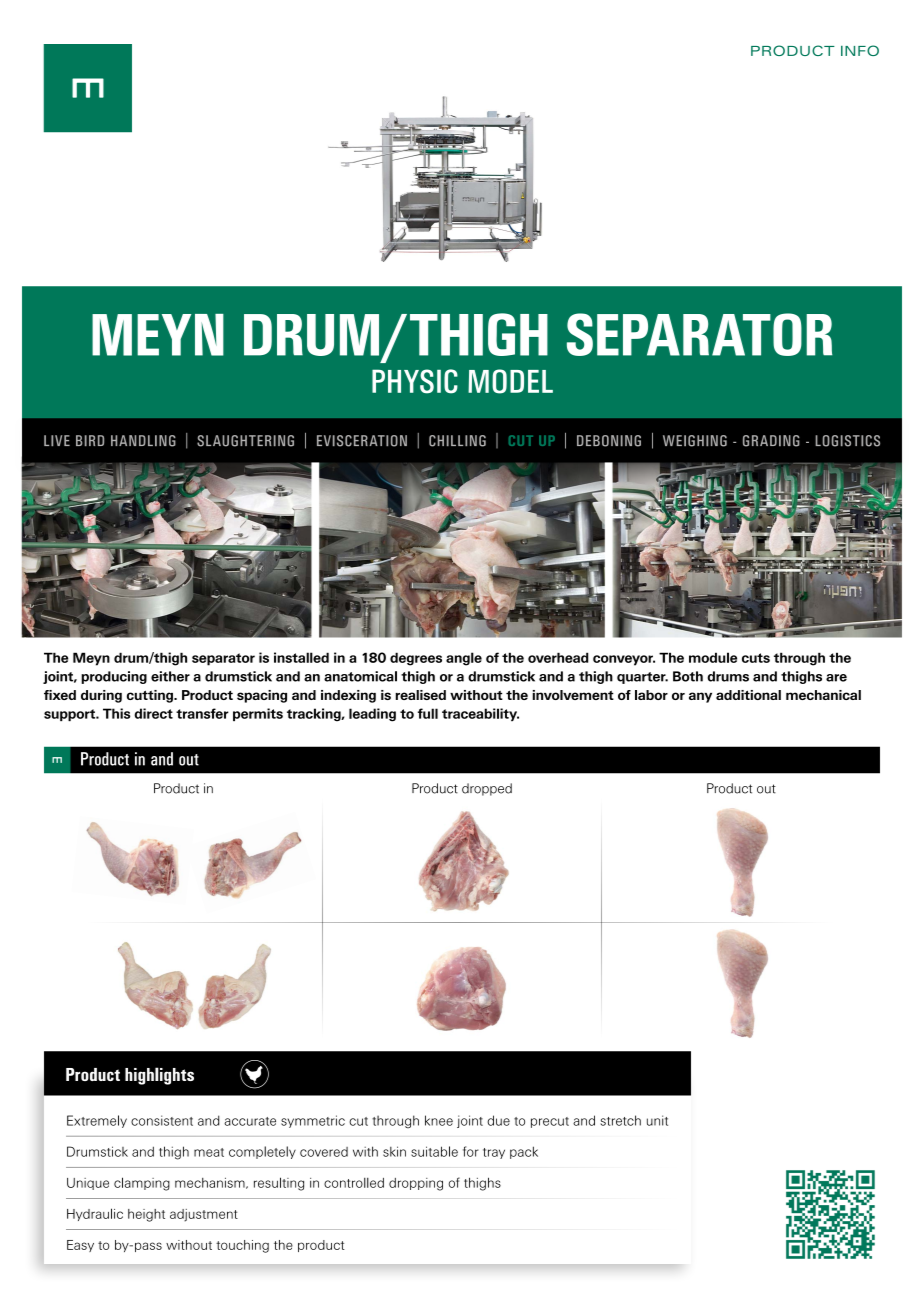 The image size is (924, 1308). Describe the element at coordinates (143, 441) in the page. I see `HANDLING` at that location.
